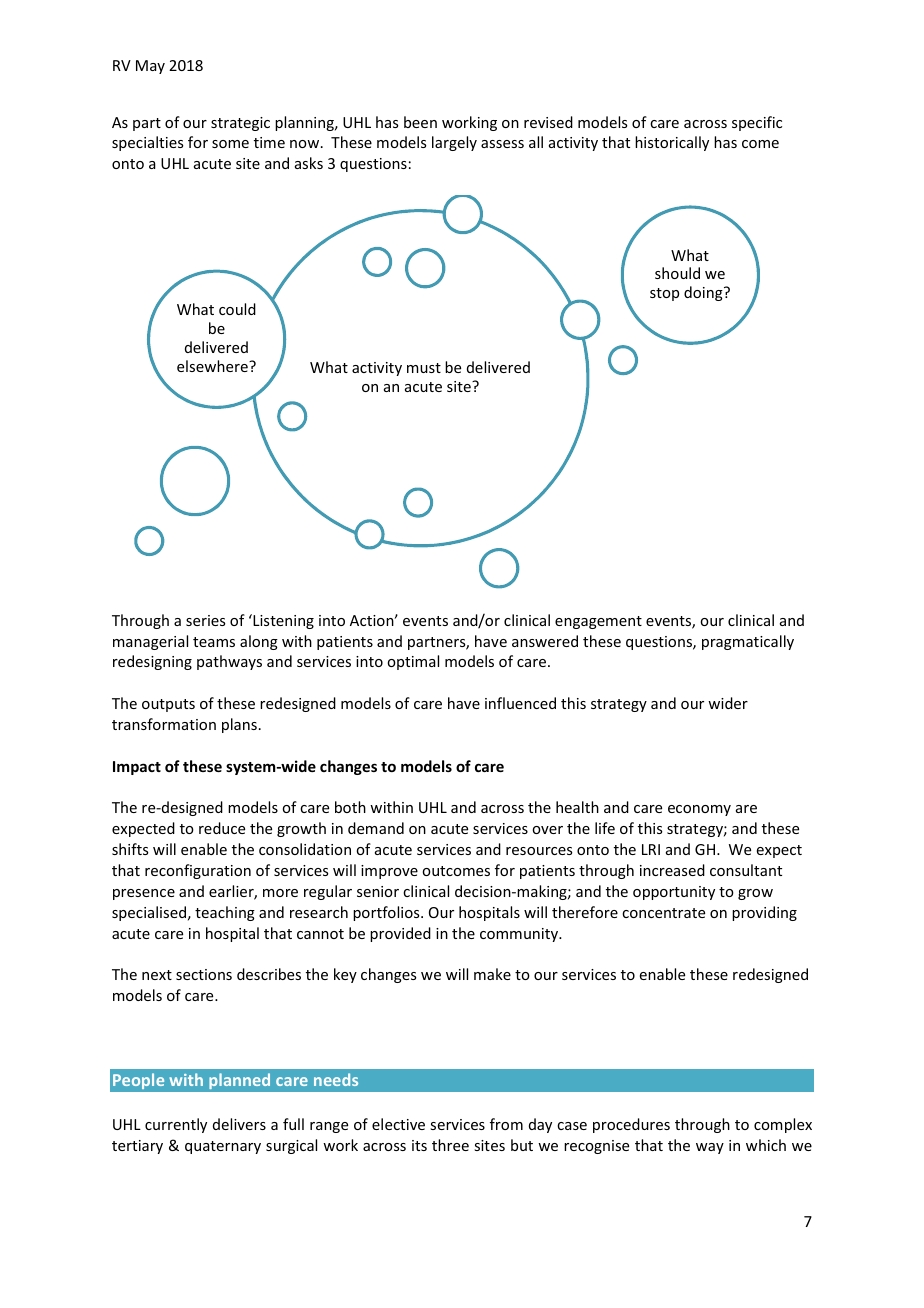 This page has width=924, height=1308. What do you see at coordinates (757, 123) in the page?
I see `specific` at bounding box center [757, 123].
